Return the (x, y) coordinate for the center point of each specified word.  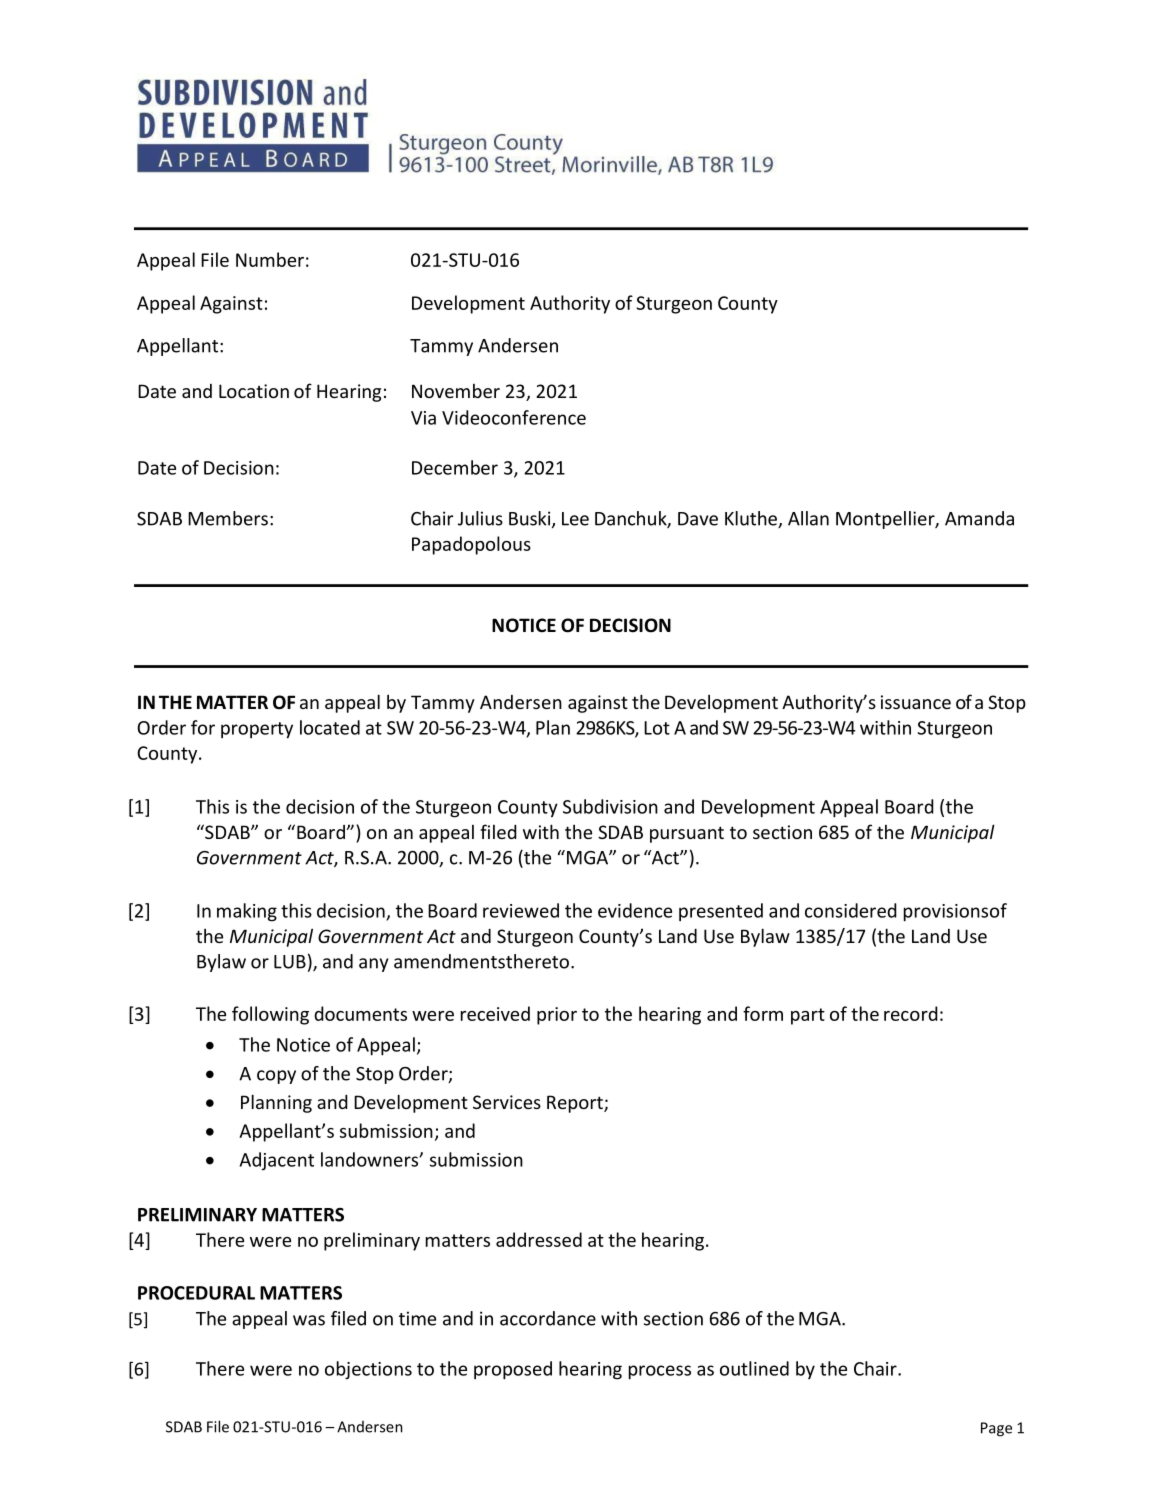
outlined (754, 1368)
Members (228, 518)
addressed (539, 1239)
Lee (575, 519)
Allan (808, 518)
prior (557, 1016)
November (456, 391)
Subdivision (610, 806)
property (257, 730)
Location (254, 391)
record (911, 1013)
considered (851, 910)
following (270, 1015)
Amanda (979, 518)
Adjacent (277, 1161)
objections (368, 1370)
